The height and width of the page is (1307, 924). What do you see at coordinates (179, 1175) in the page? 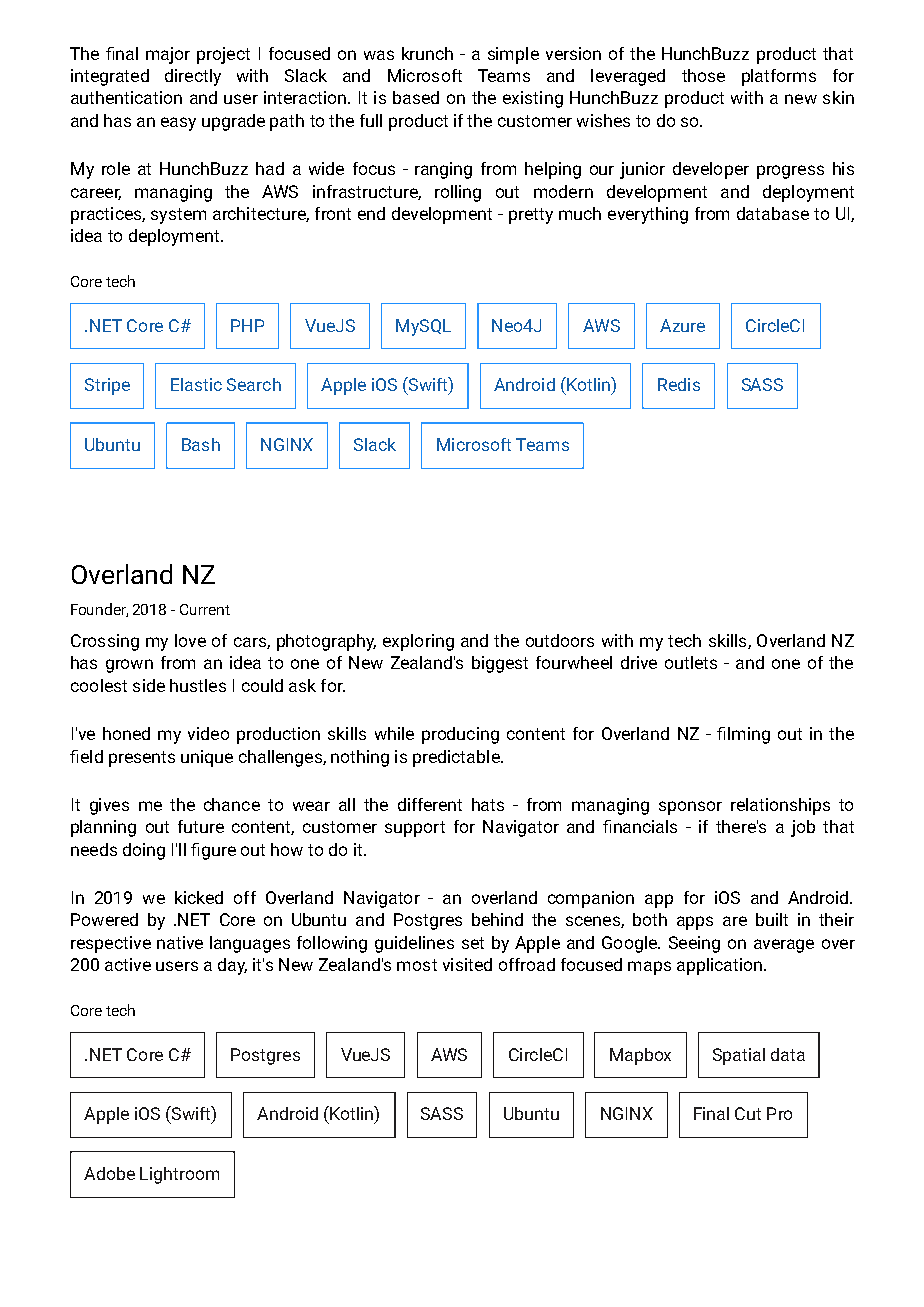
I see `Lightroom` at bounding box center [179, 1175].
